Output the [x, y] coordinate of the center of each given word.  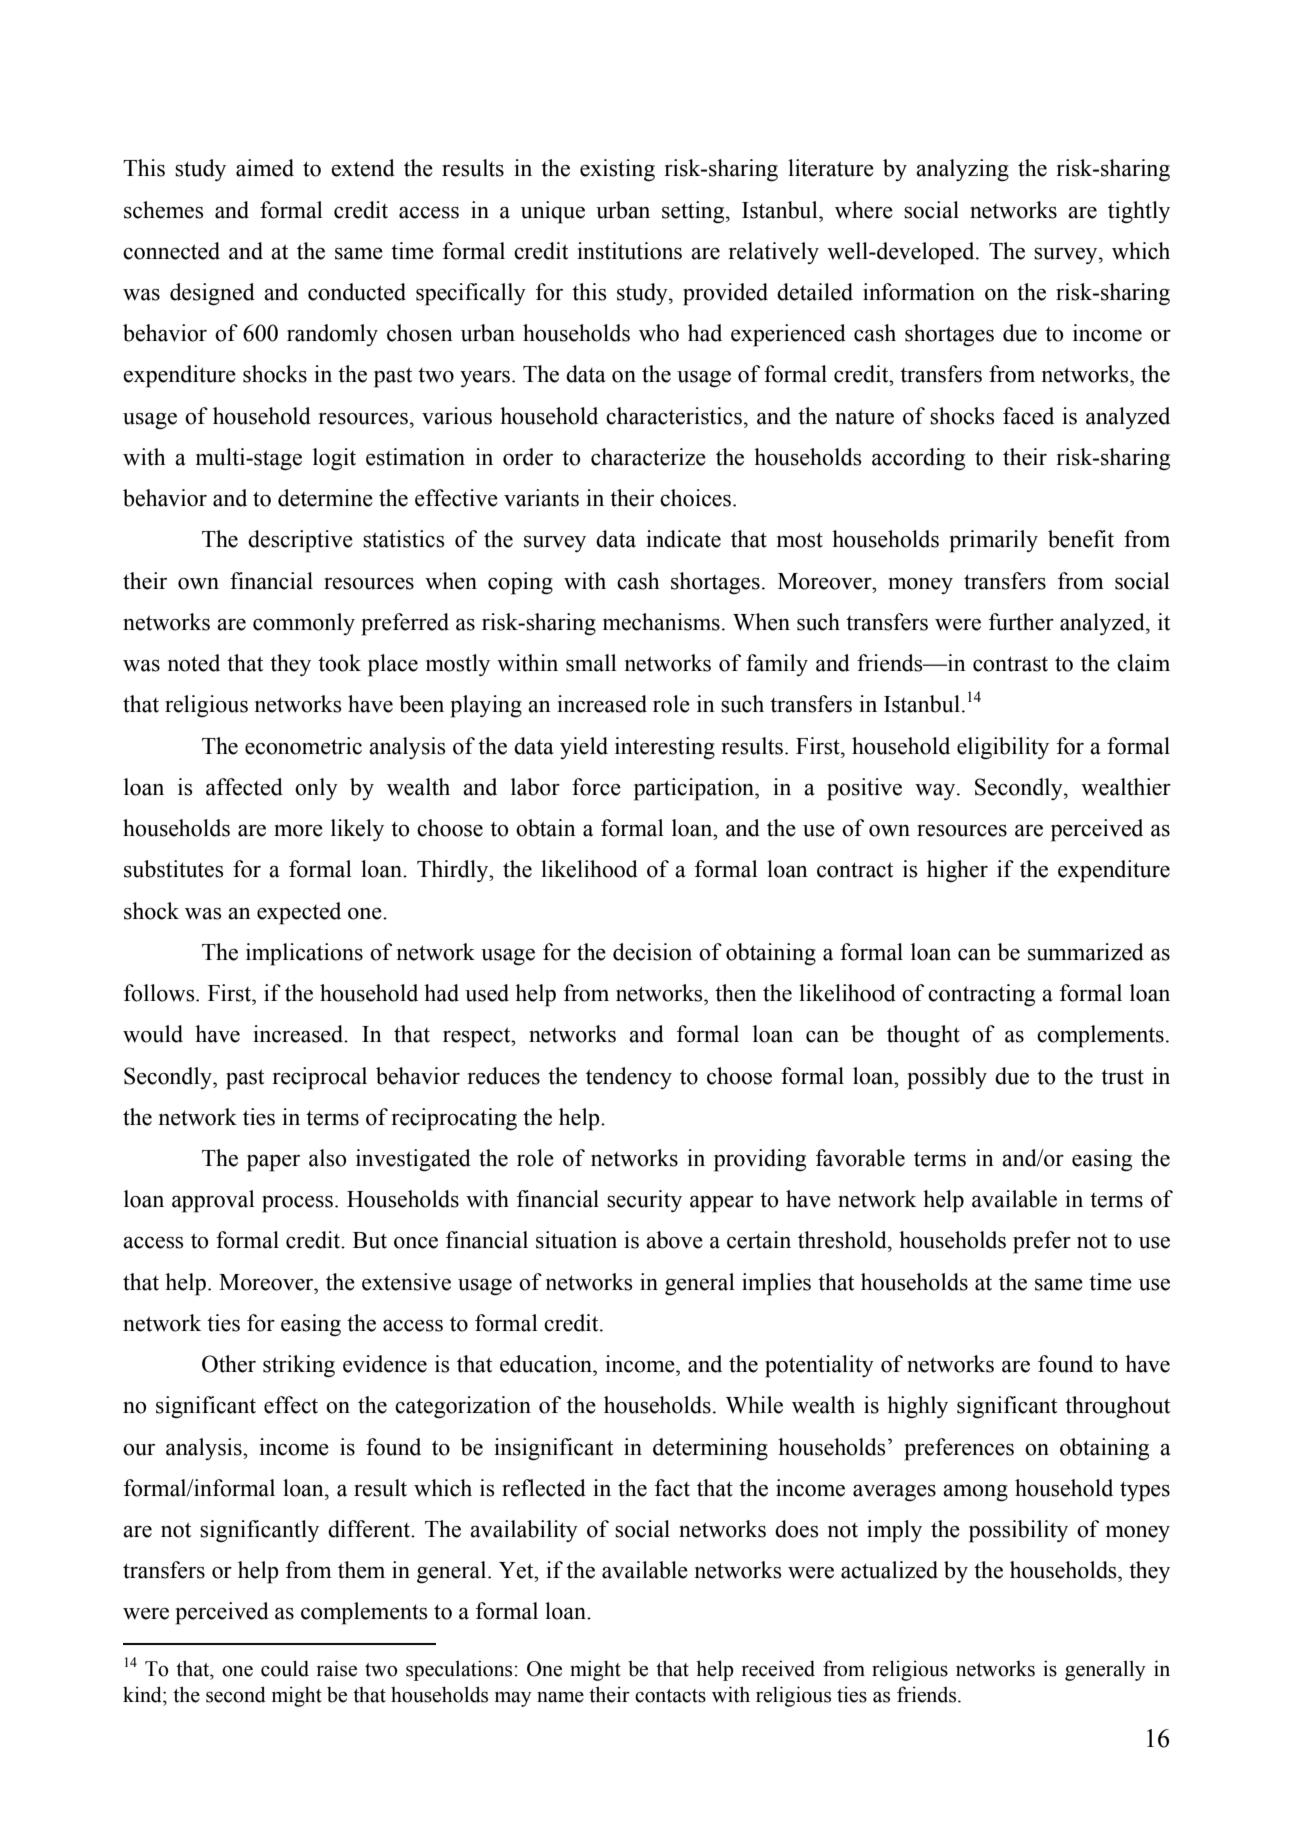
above [674, 1240]
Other [229, 1364]
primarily [994, 541]
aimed [265, 168]
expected [299, 913]
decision [652, 952]
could [285, 1668]
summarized [1086, 952]
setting [694, 212]
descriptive [300, 541]
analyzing [962, 170]
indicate [683, 539]
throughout [1118, 1407]
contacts [670, 1696]
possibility [1018, 1531]
